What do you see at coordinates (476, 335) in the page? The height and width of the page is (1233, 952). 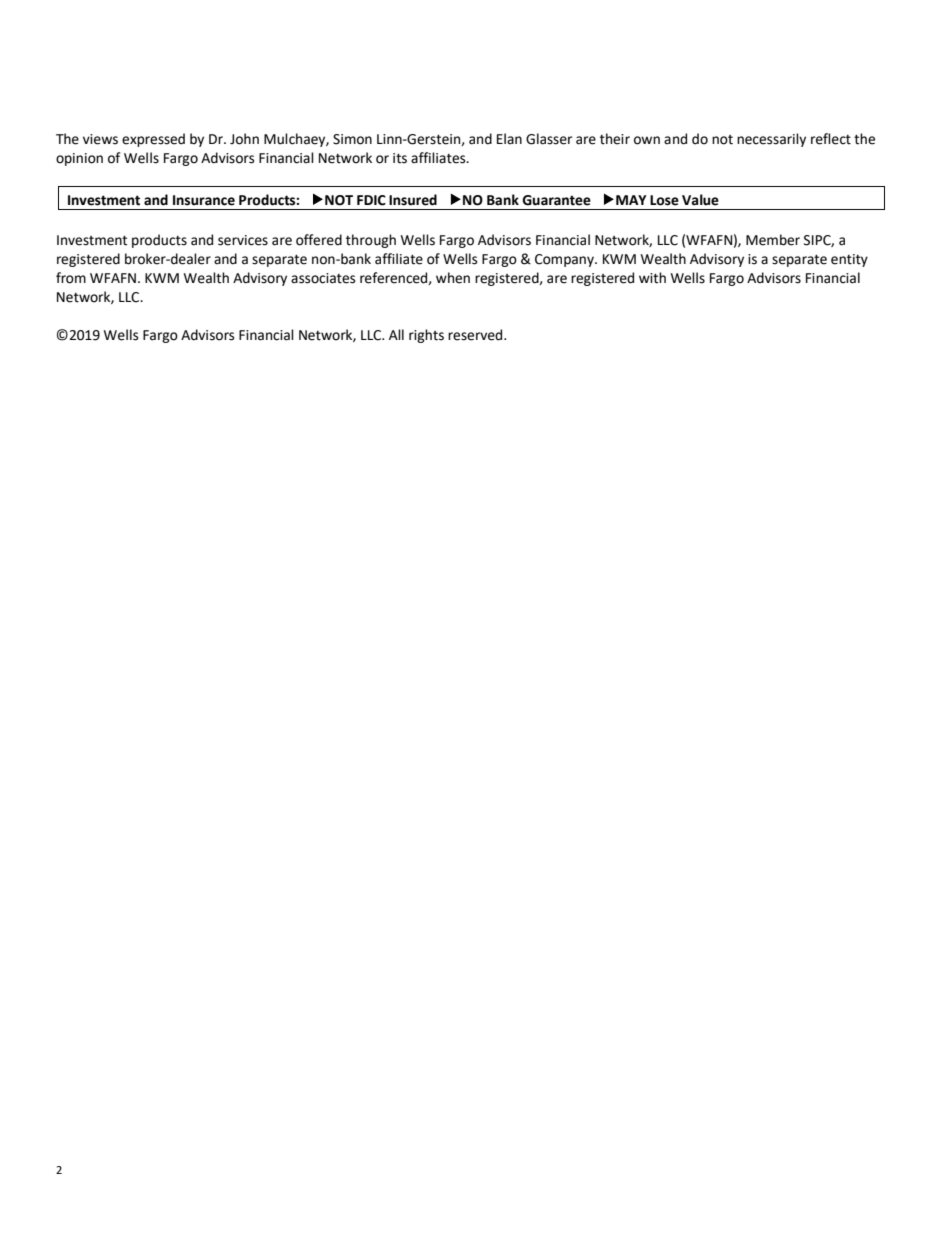 I see `reserved` at bounding box center [476, 335].
